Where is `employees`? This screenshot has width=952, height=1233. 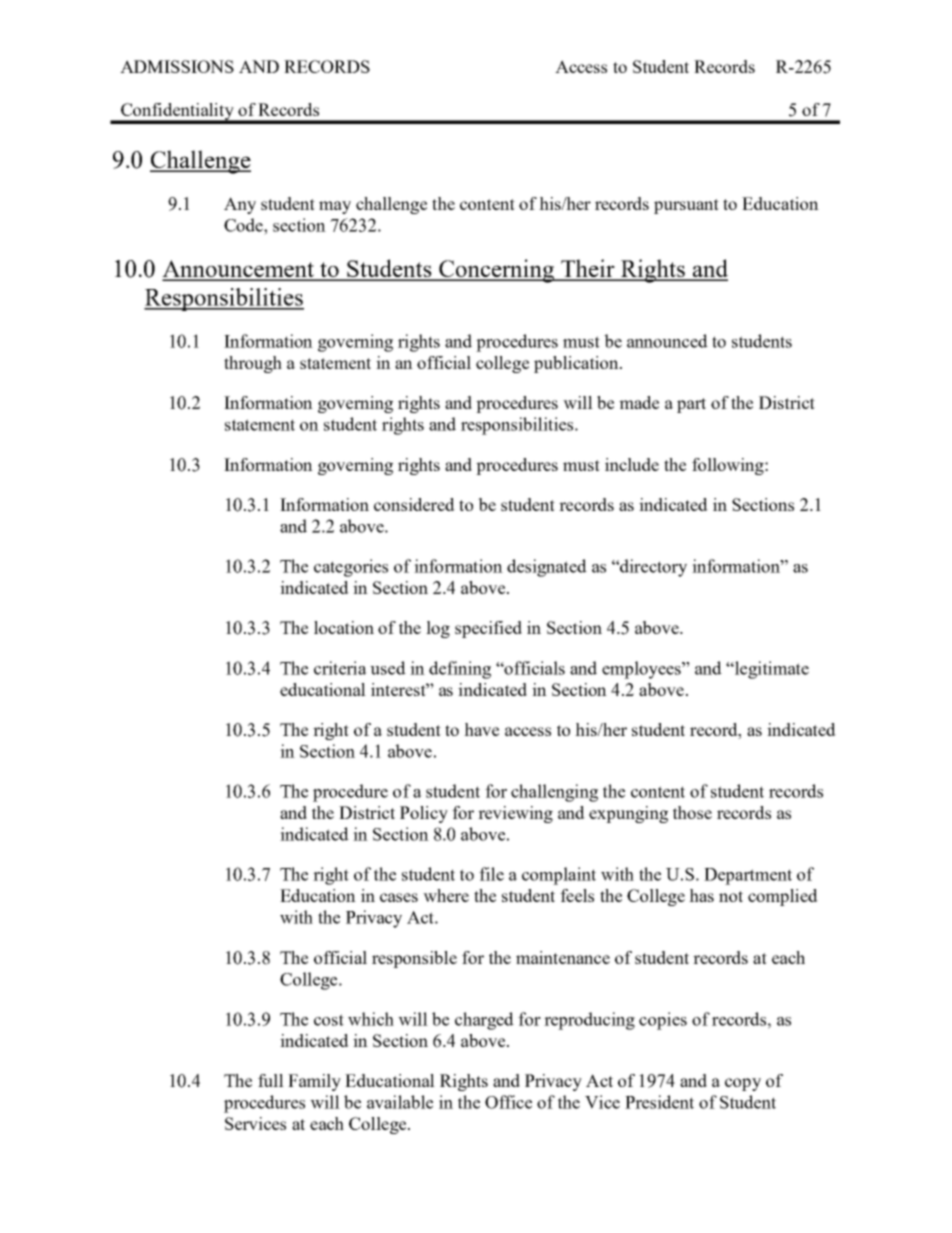
employees is located at coordinates (642, 670).
